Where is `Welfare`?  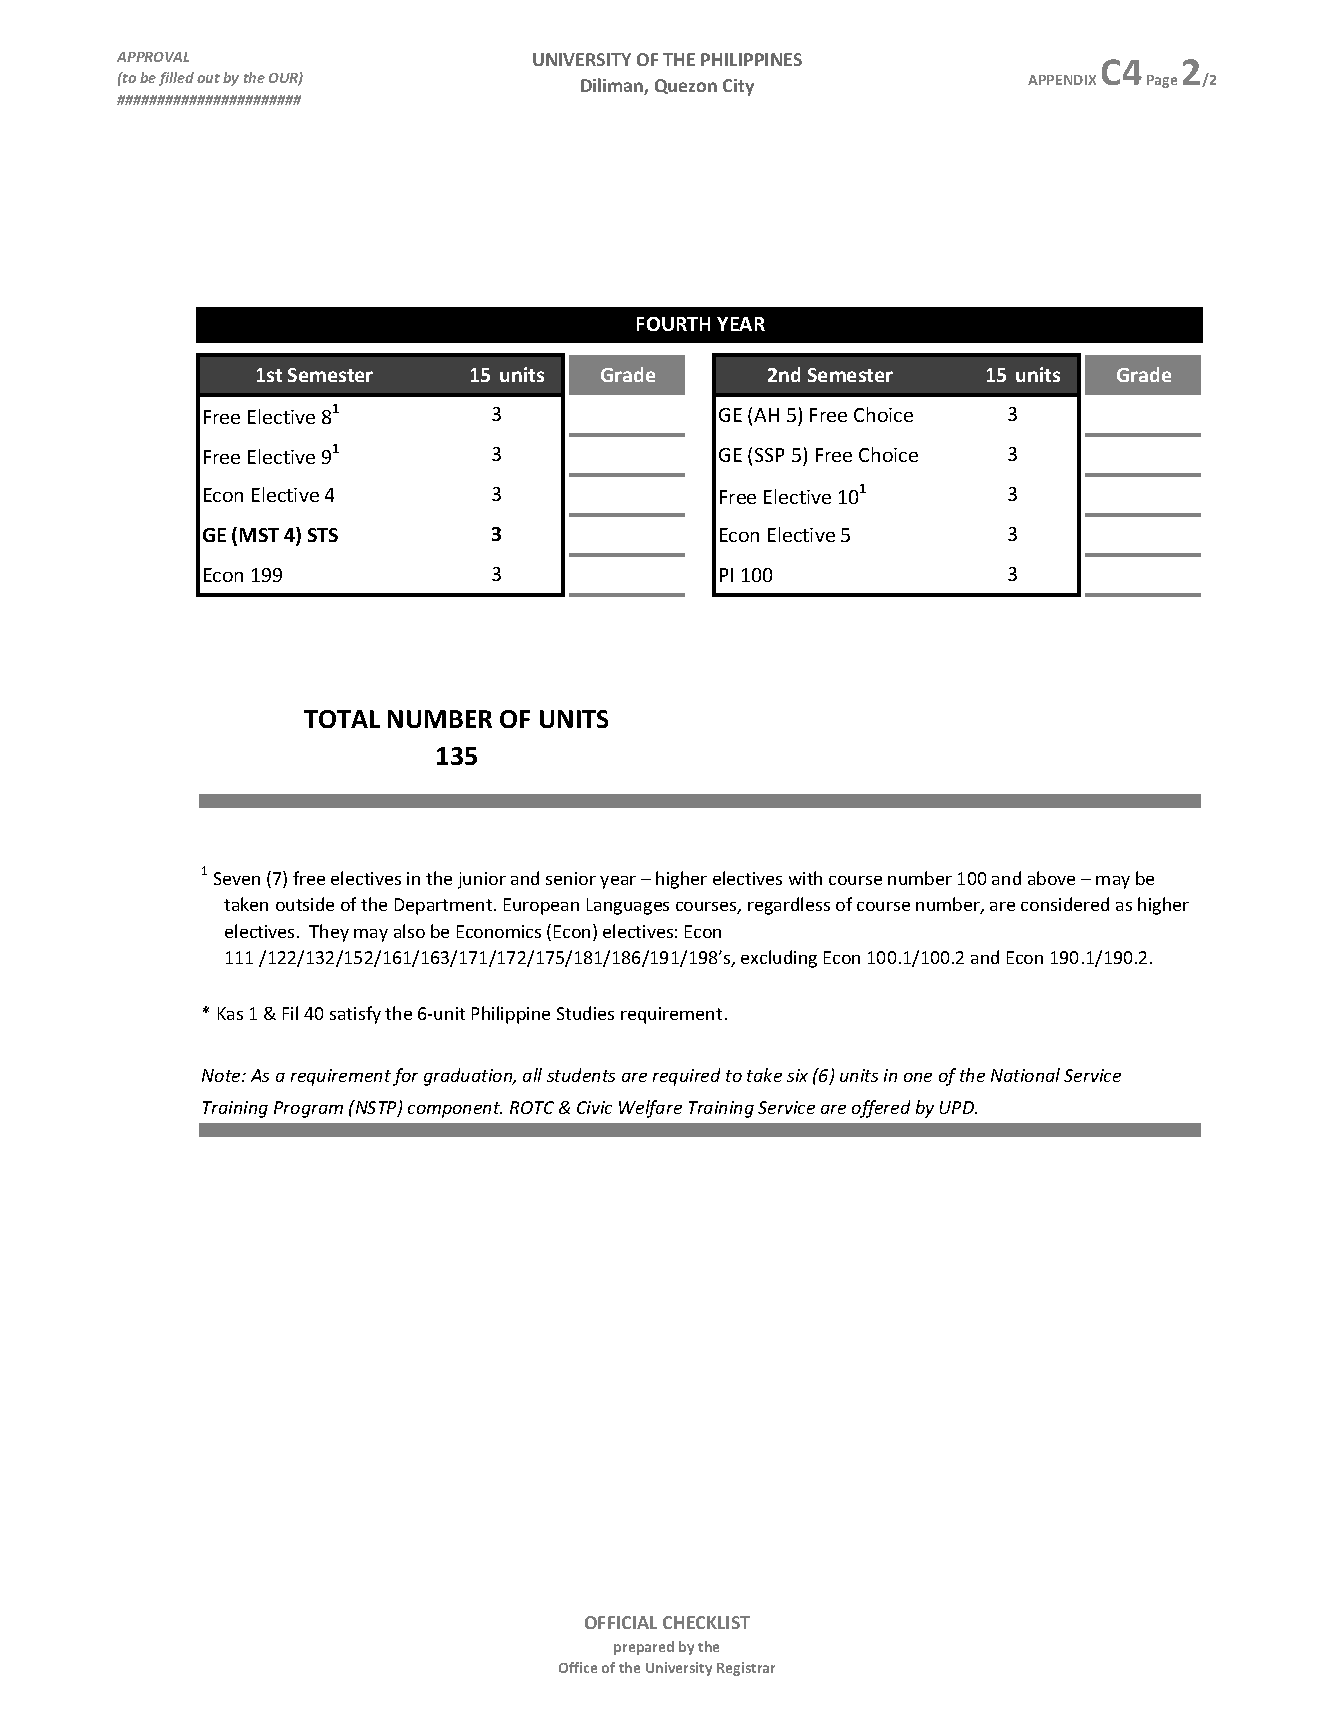
Welfare is located at coordinates (650, 1109).
